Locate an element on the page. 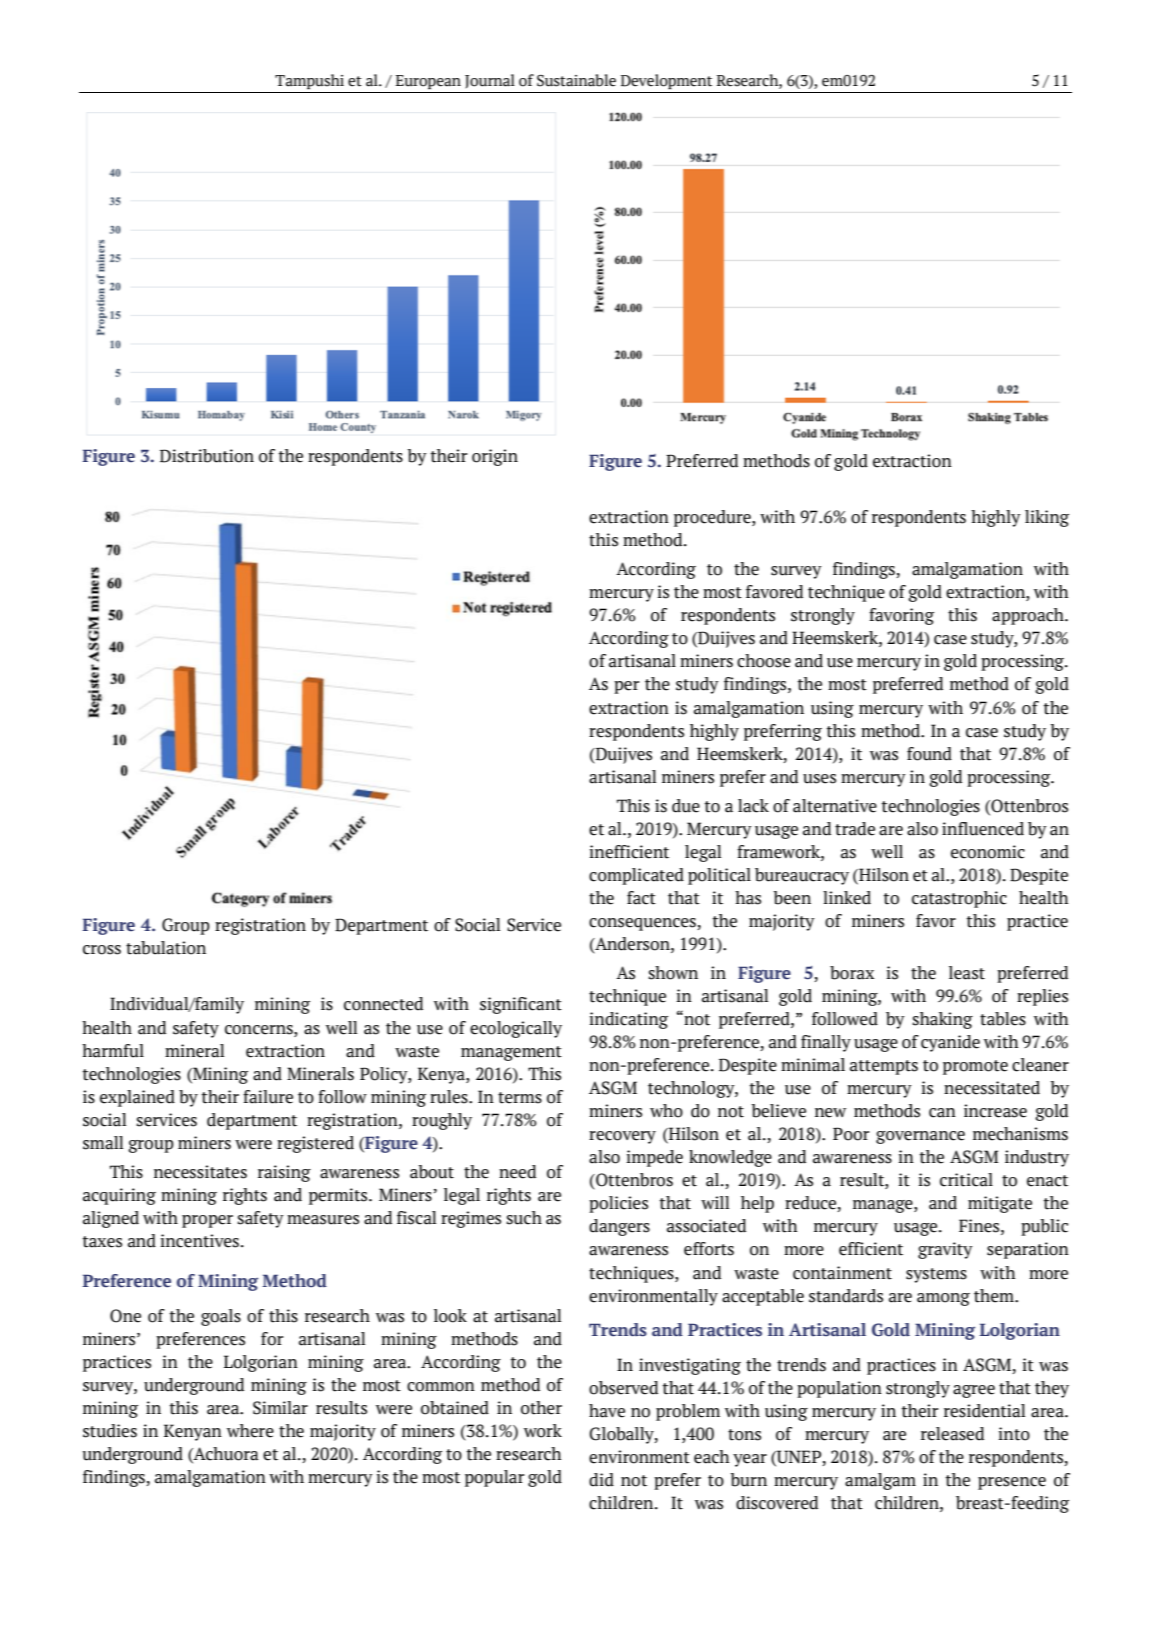 This page has width=1151, height=1627. Sustainable is located at coordinates (576, 80).
